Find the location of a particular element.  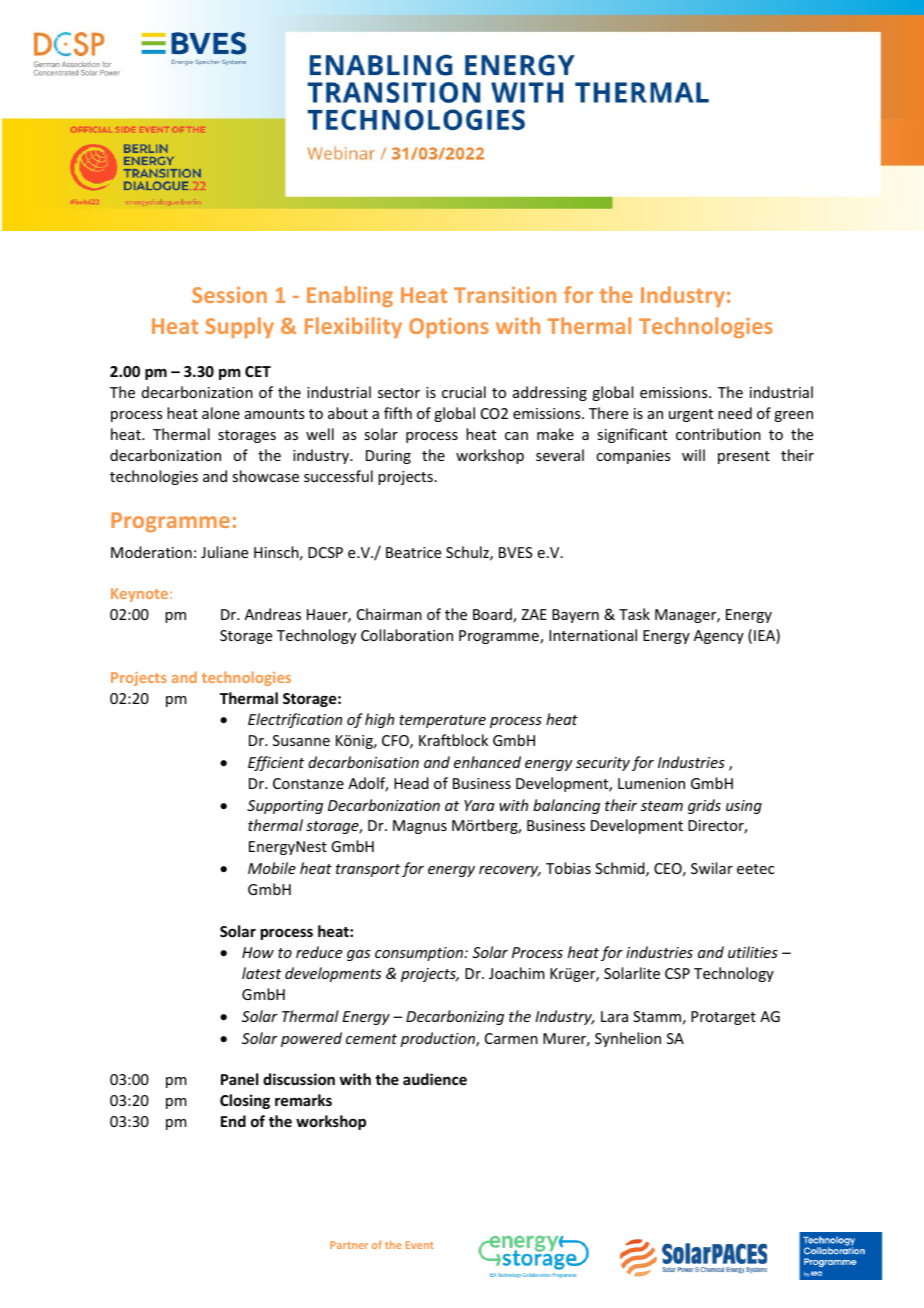

recovery is located at coordinates (510, 871).
